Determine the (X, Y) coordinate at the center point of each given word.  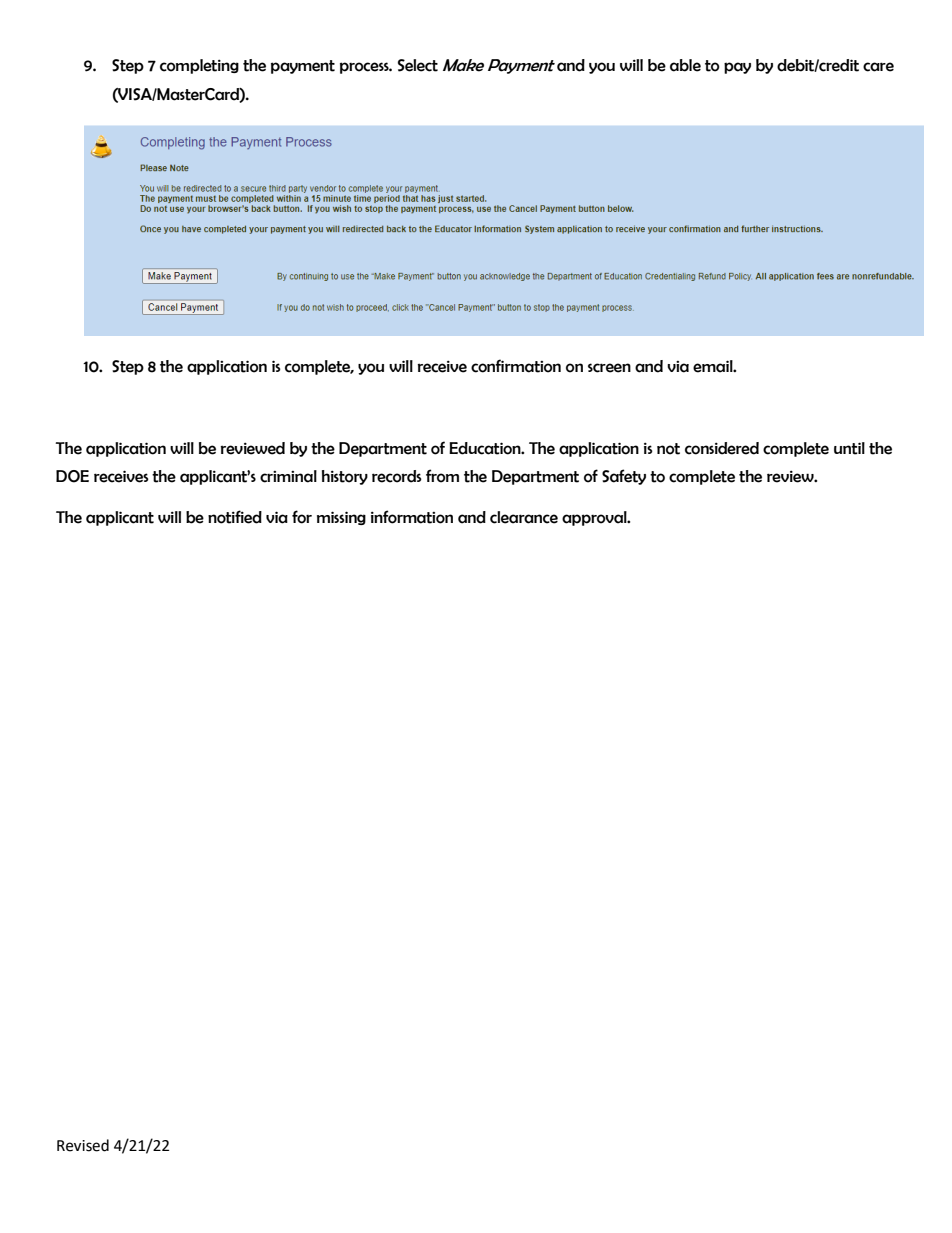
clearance (524, 517)
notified (235, 517)
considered (722, 448)
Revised (83, 1145)
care (878, 67)
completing (199, 66)
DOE (72, 476)
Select (418, 65)
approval (595, 518)
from (442, 476)
